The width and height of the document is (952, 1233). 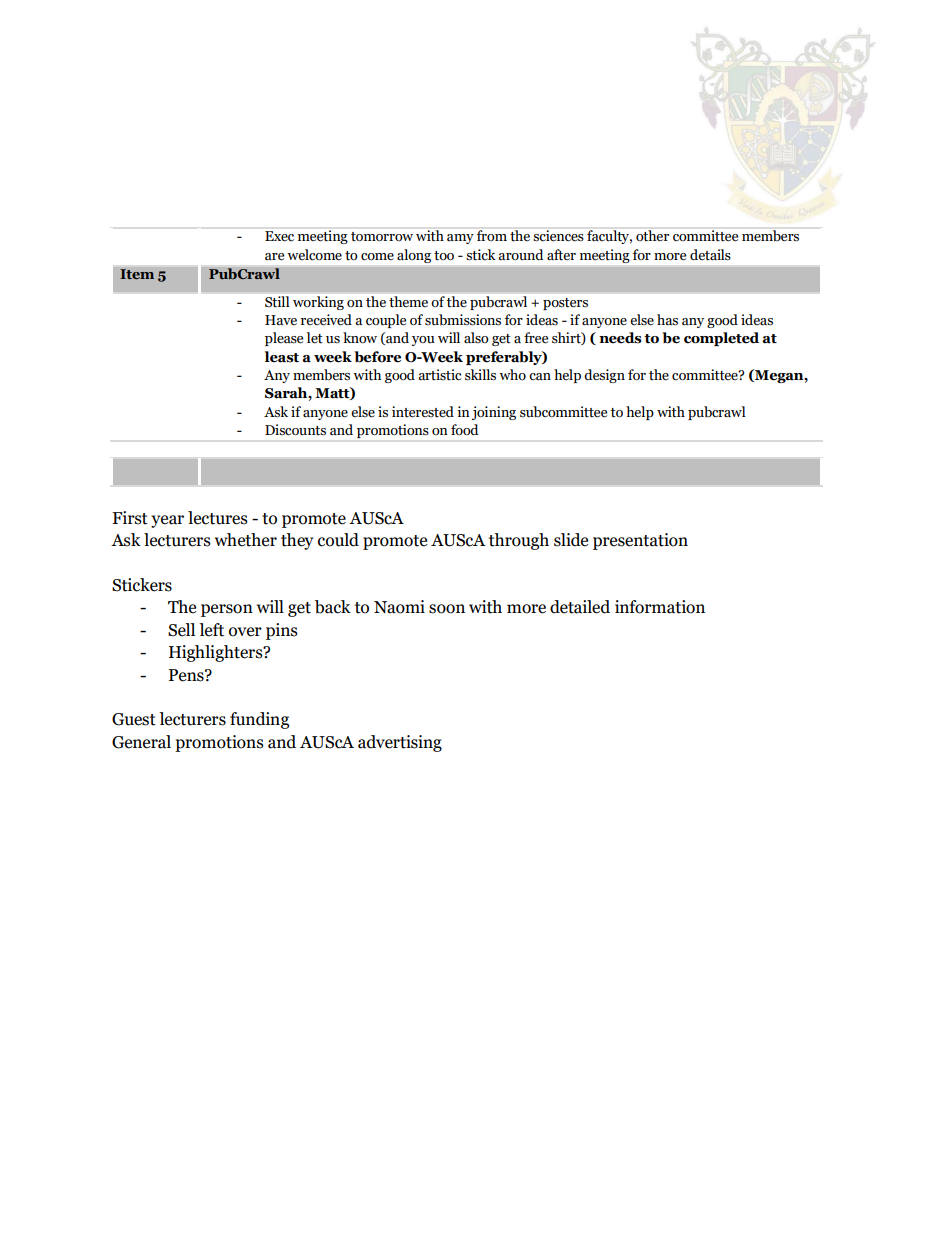 I want to click on Naomi, so click(x=399, y=607).
